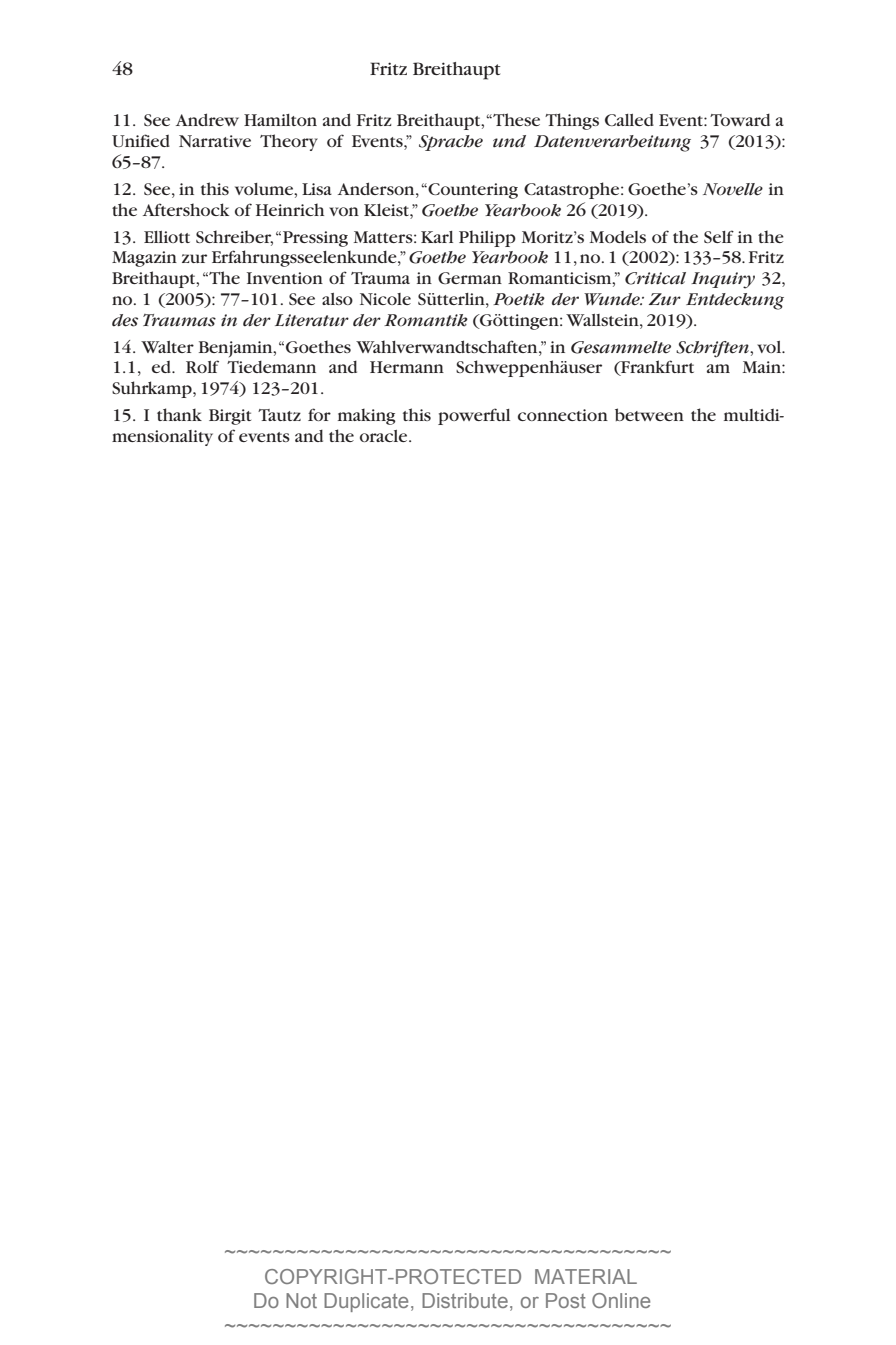 Image resolution: width=896 pixels, height=1345 pixels. Describe the element at coordinates (385, 436) in the screenshot. I see `oracle` at that location.
